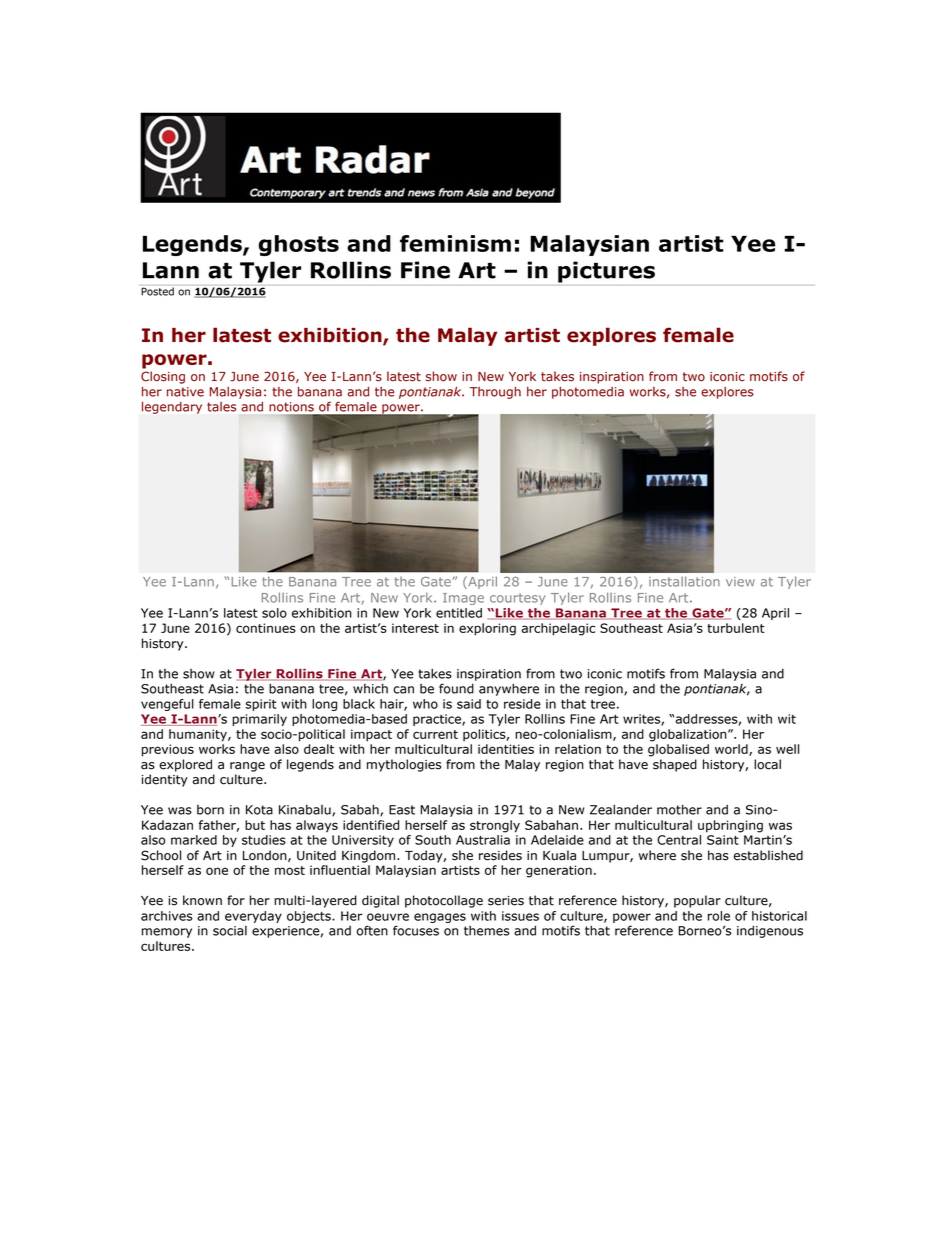 This screenshot has width=952, height=1233. What do you see at coordinates (236, 900) in the screenshot?
I see `for` at bounding box center [236, 900].
